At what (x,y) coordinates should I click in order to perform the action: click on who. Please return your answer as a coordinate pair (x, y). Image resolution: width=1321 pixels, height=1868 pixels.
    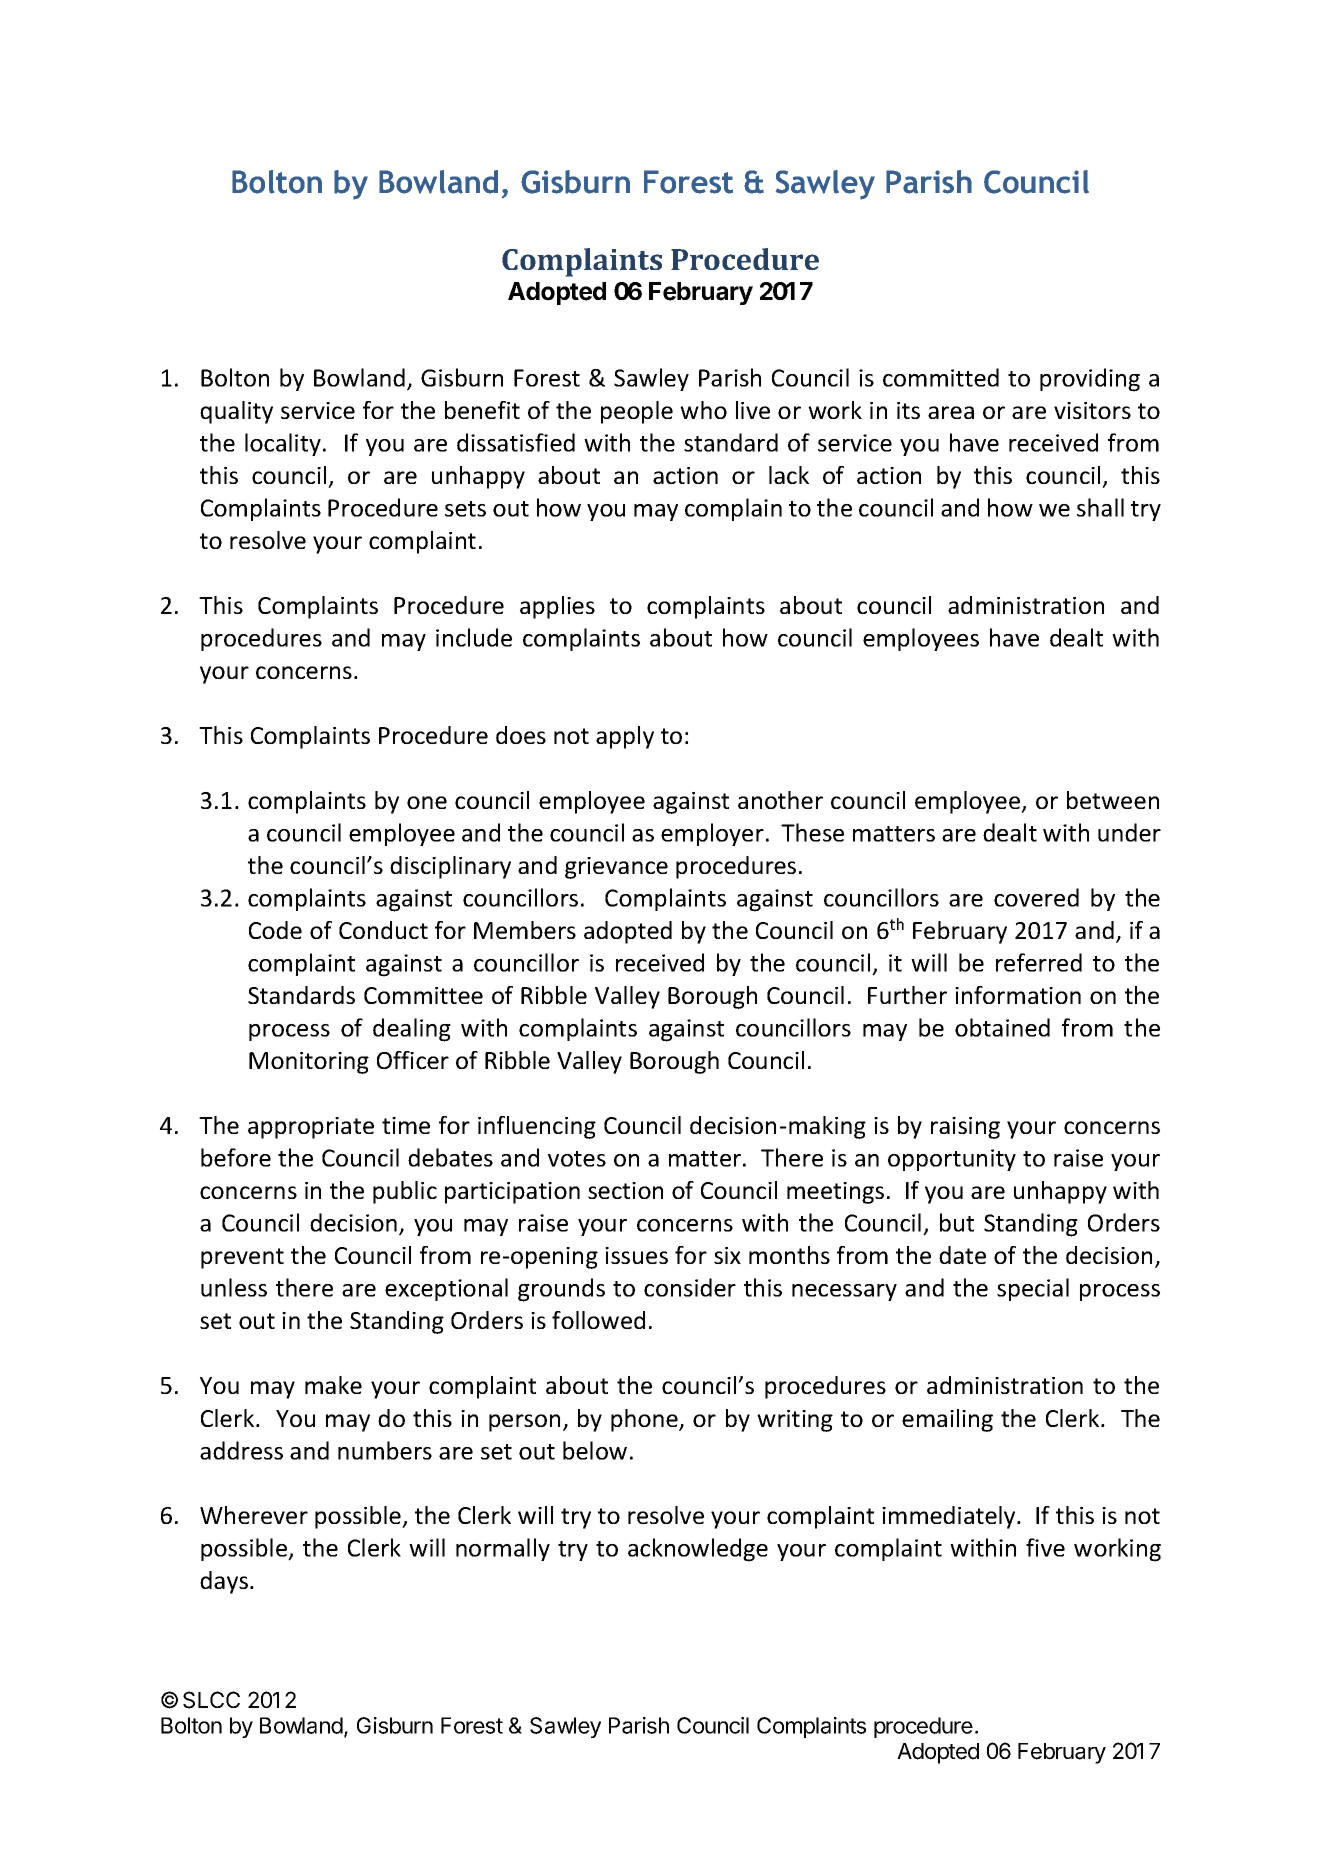
    Looking at the image, I should click on (703, 410).
